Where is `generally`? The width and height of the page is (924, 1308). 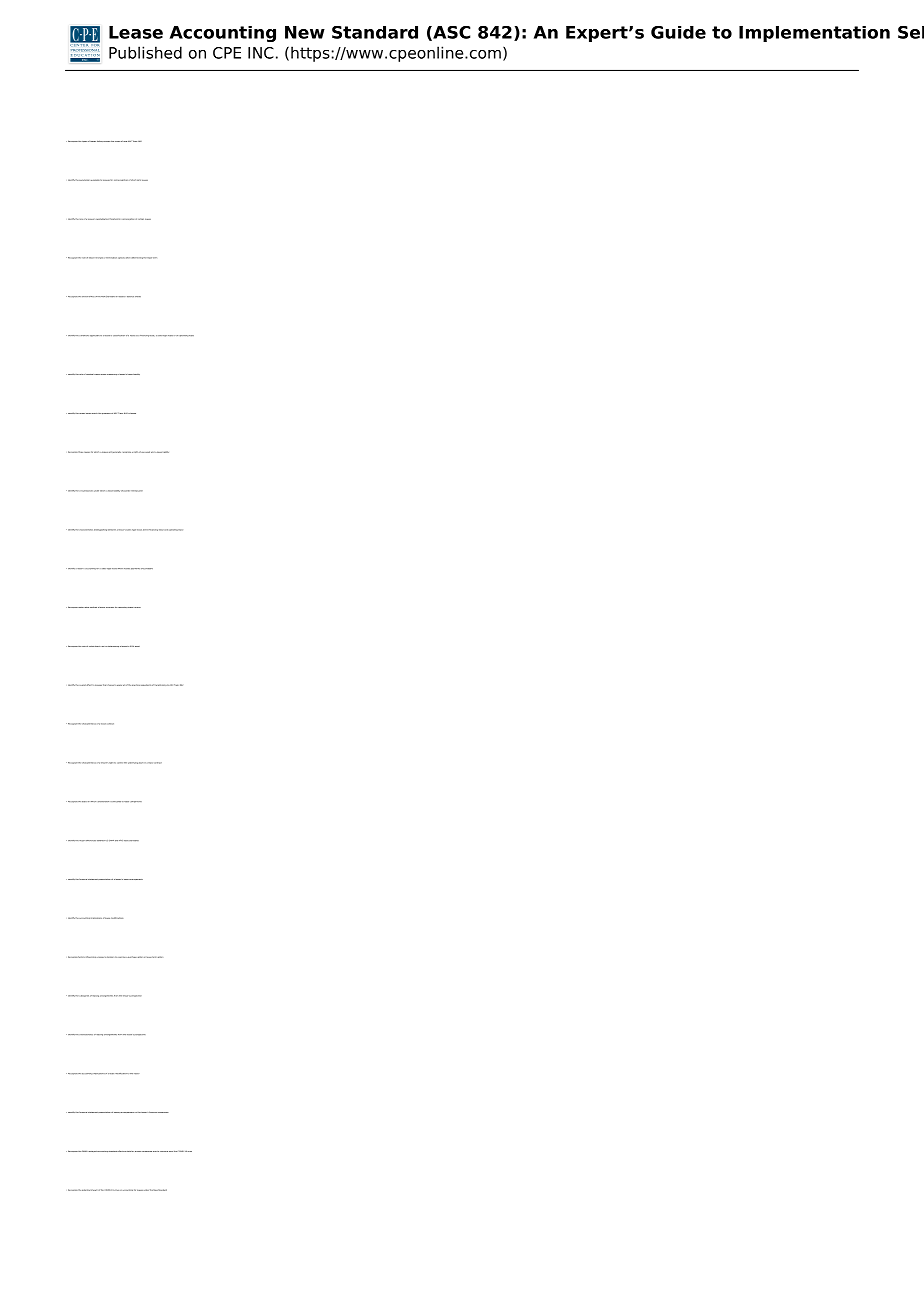
generally is located at coordinates (117, 452).
